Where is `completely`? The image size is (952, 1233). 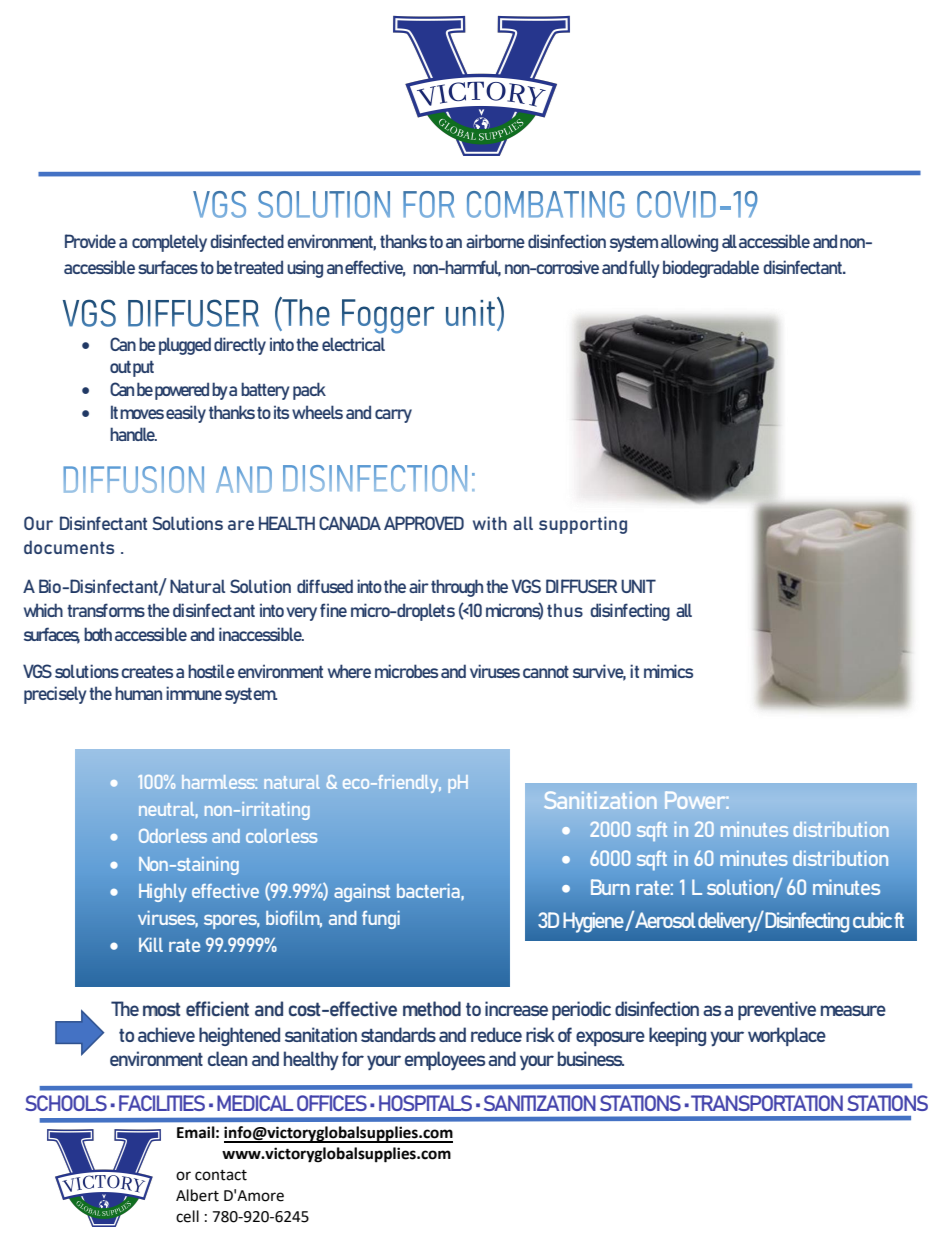 completely is located at coordinates (169, 243).
